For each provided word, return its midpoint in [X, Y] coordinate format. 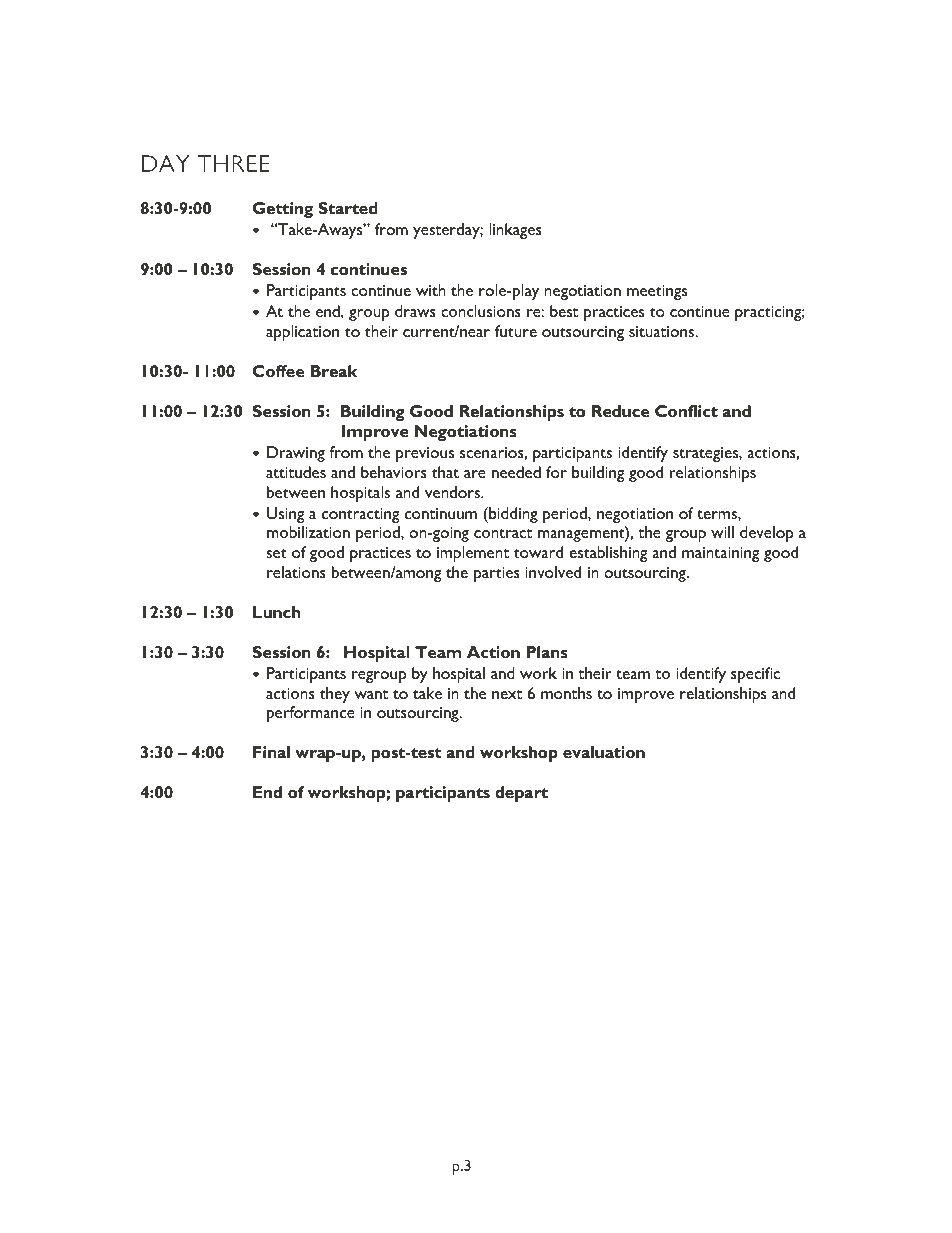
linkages [515, 231]
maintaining [720, 554]
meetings [657, 292]
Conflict [686, 411]
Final [271, 752]
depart [521, 794]
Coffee [278, 371]
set [276, 553]
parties [497, 574]
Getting [283, 210]
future [516, 331]
